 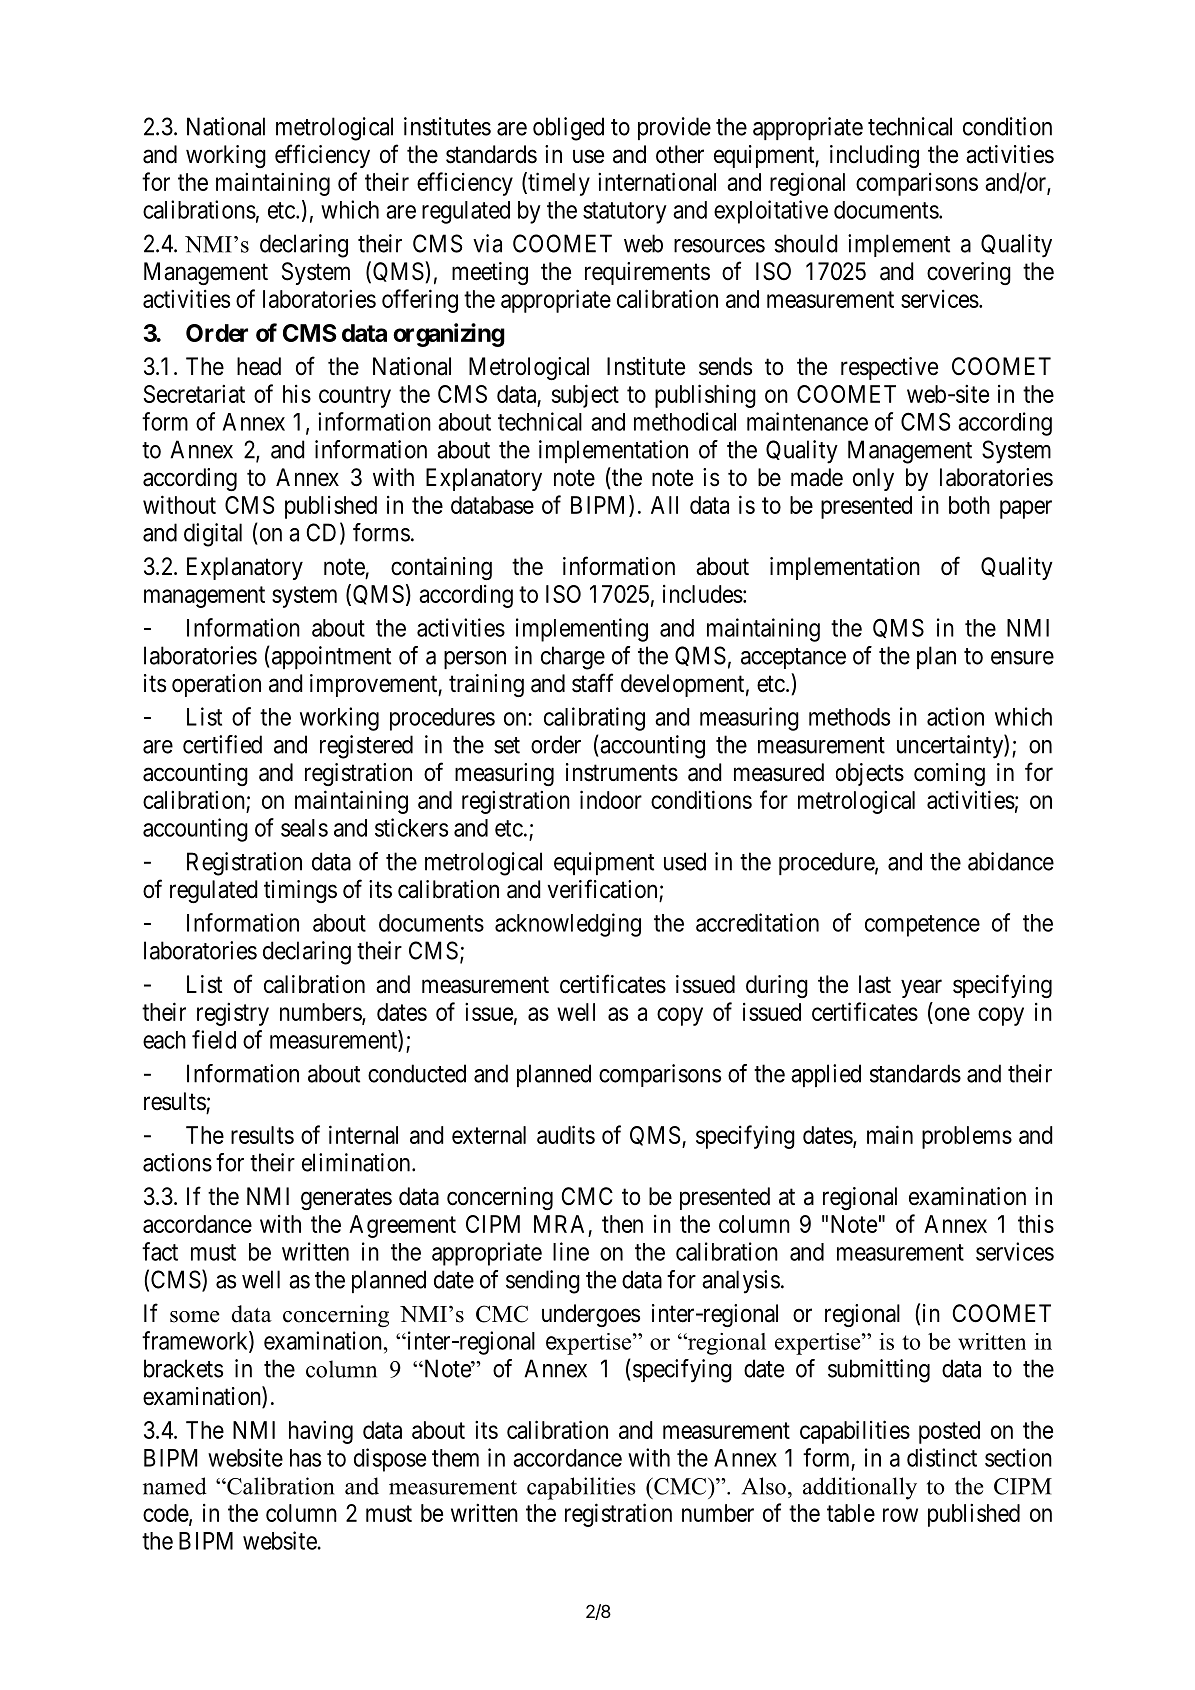 What do you see at coordinates (420, 301) in the screenshot?
I see `offering` at bounding box center [420, 301].
